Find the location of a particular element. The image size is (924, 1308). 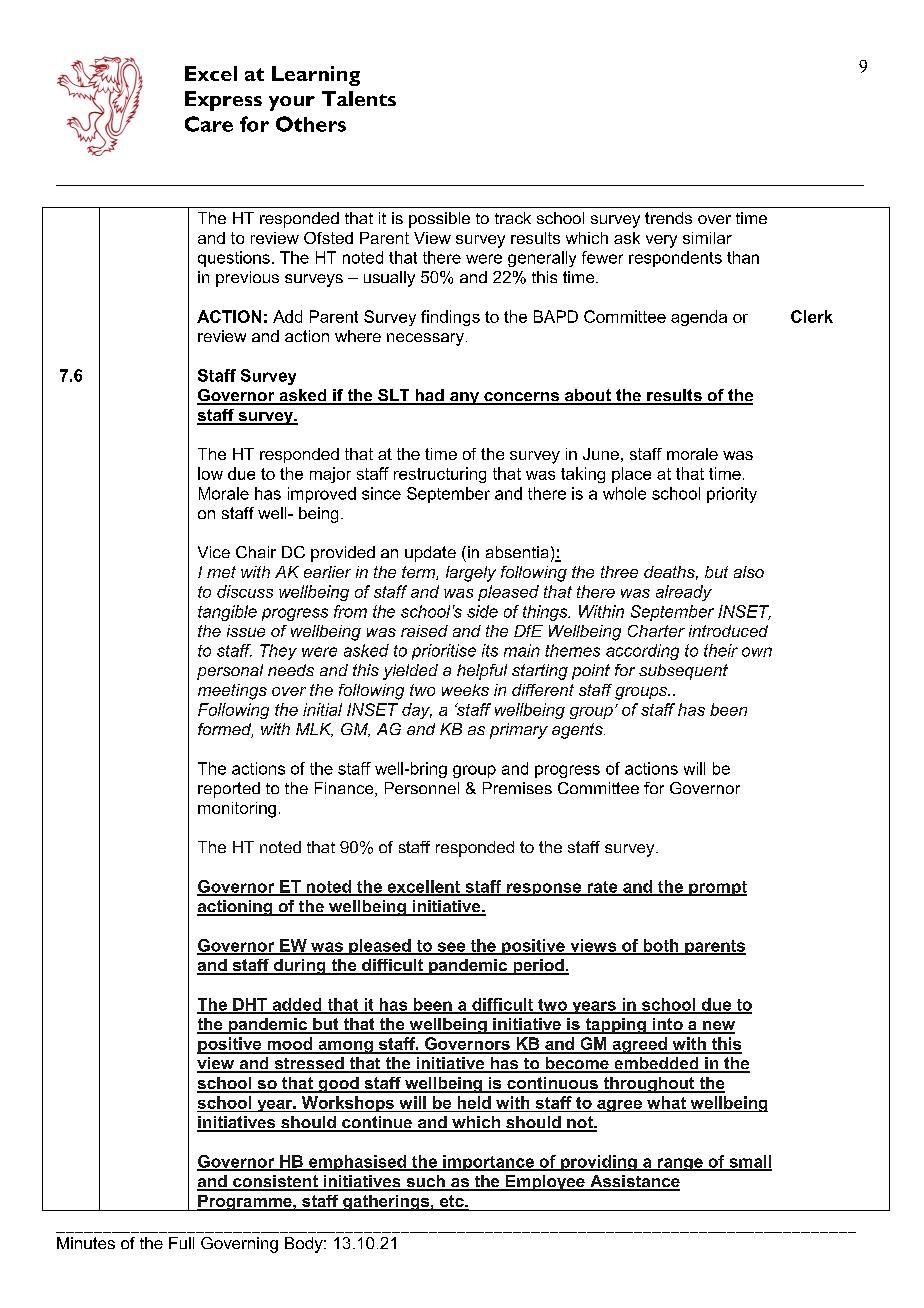

see is located at coordinates (451, 948).
